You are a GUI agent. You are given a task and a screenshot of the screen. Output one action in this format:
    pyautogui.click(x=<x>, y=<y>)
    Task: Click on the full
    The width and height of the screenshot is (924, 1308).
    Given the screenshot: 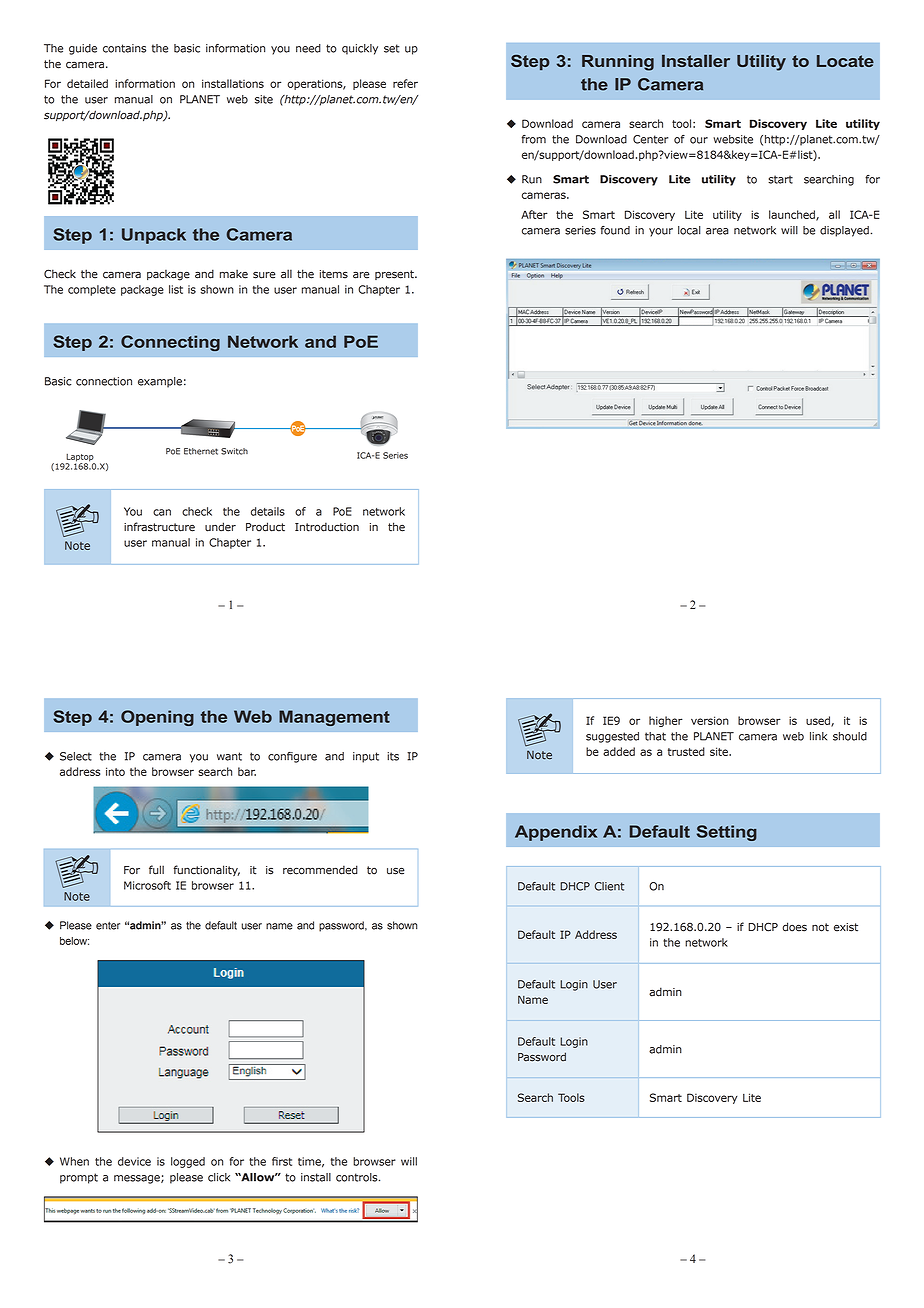 What is the action you would take?
    pyautogui.click(x=156, y=870)
